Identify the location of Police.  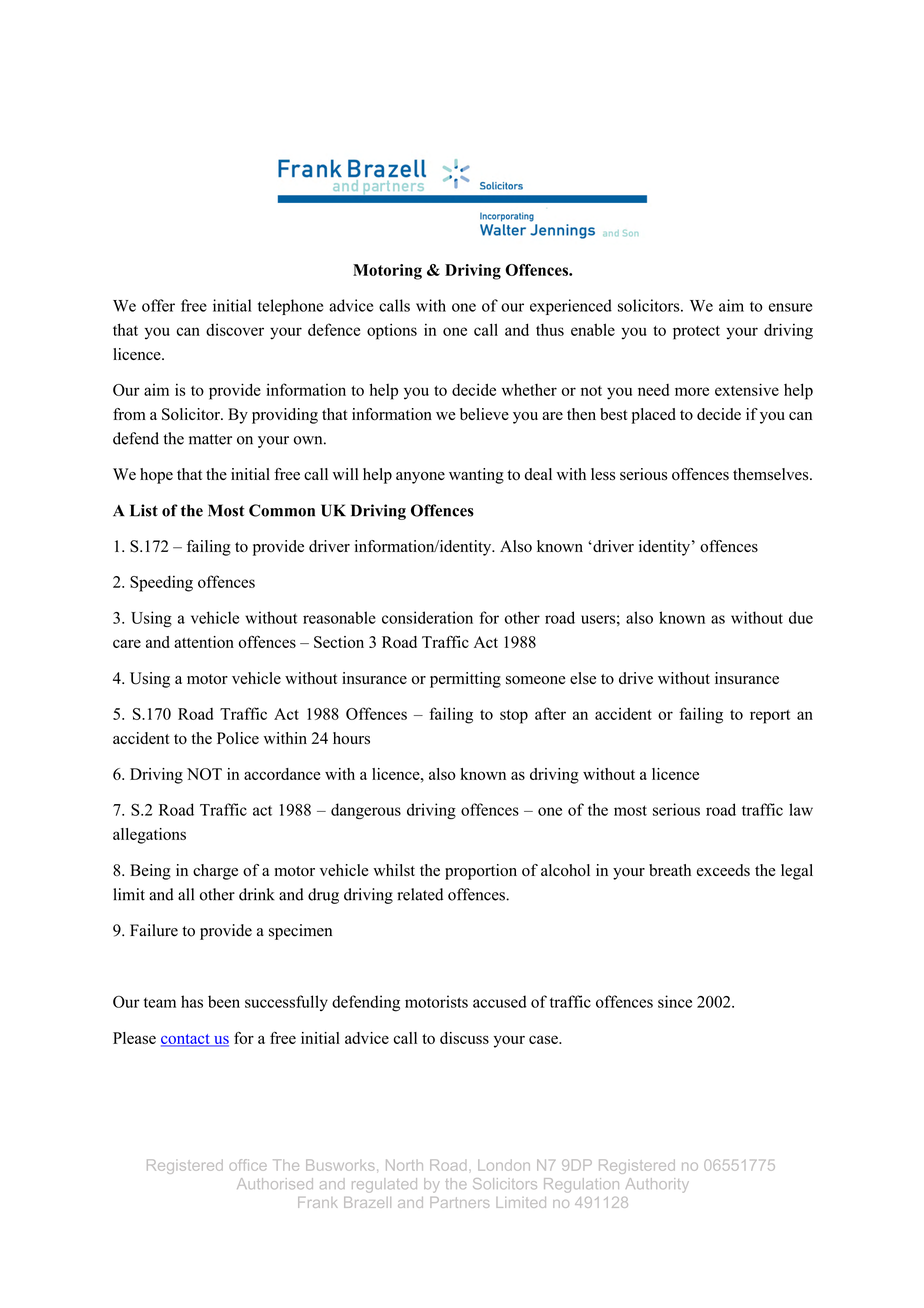
(238, 738).
